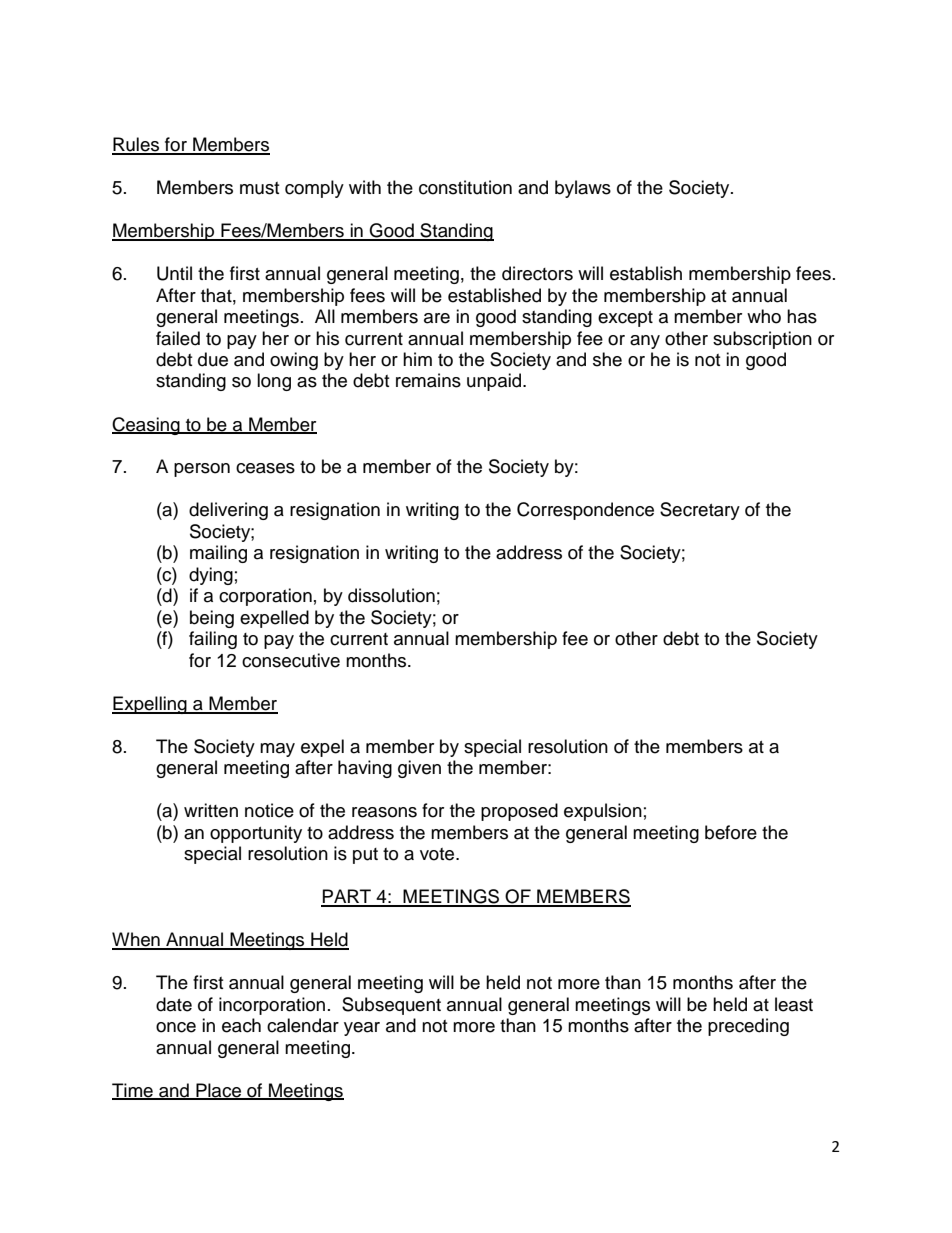 The image size is (952, 1233). What do you see at coordinates (495, 382) in the image?
I see `unpaid` at bounding box center [495, 382].
